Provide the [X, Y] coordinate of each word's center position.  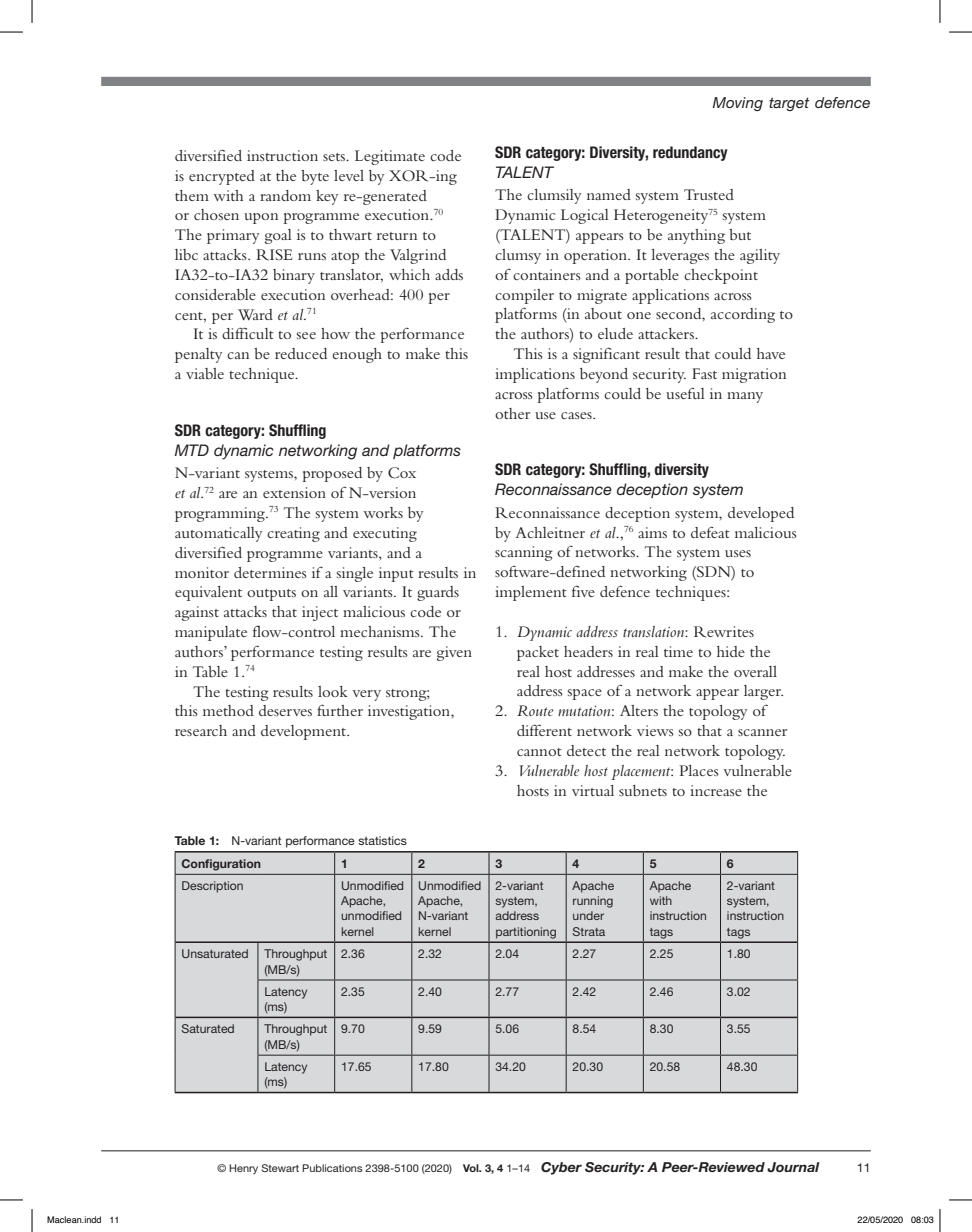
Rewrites [724, 631]
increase [716, 790]
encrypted [222, 177]
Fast [704, 373]
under [588, 915]
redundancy [690, 153]
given [454, 653]
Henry [243, 1169]
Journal [793, 1167]
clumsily [554, 196]
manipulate [211, 633]
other [512, 413]
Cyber [561, 1168]
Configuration [221, 865]
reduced [301, 353]
